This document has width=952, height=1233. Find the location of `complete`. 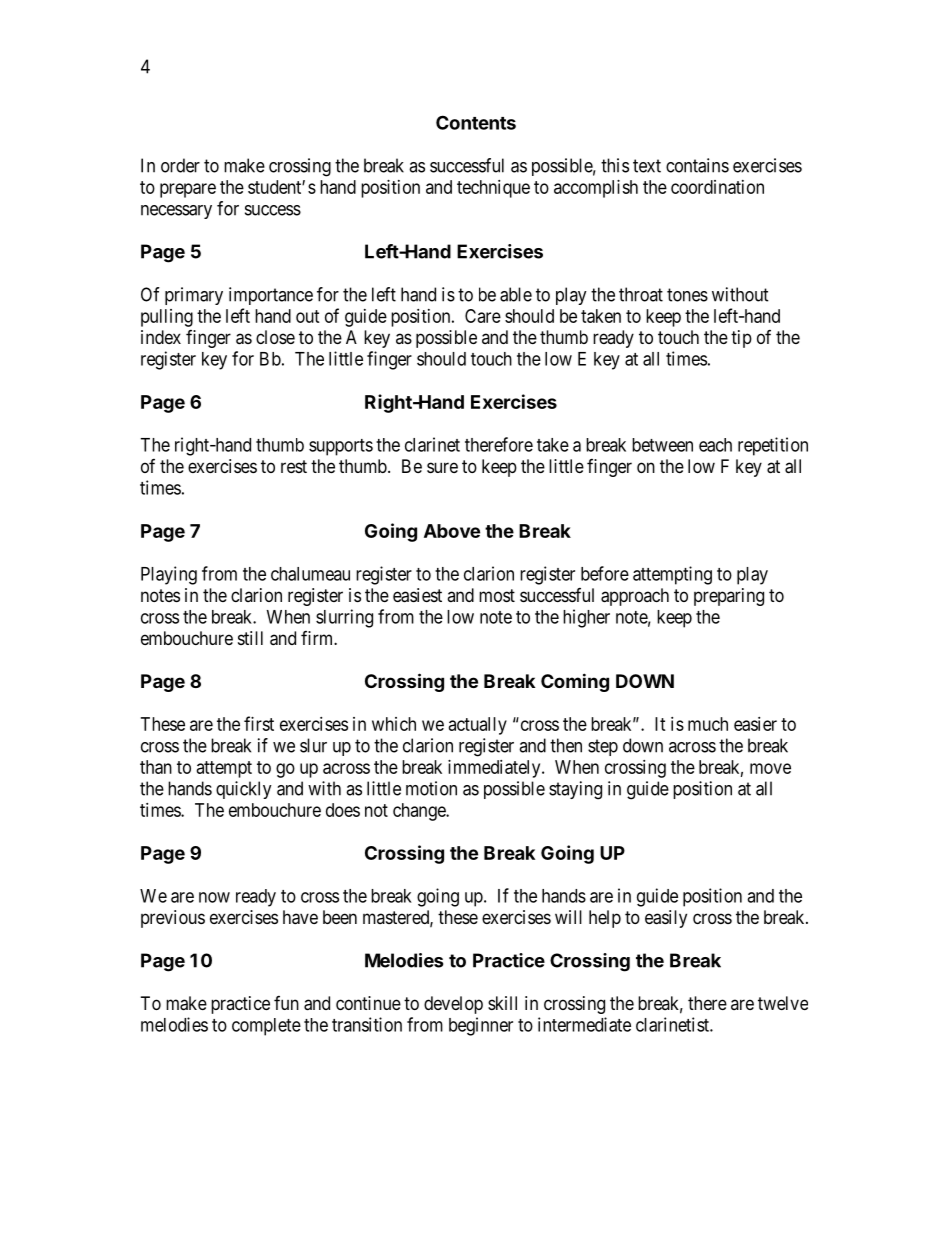

complete is located at coordinates (266, 1027).
